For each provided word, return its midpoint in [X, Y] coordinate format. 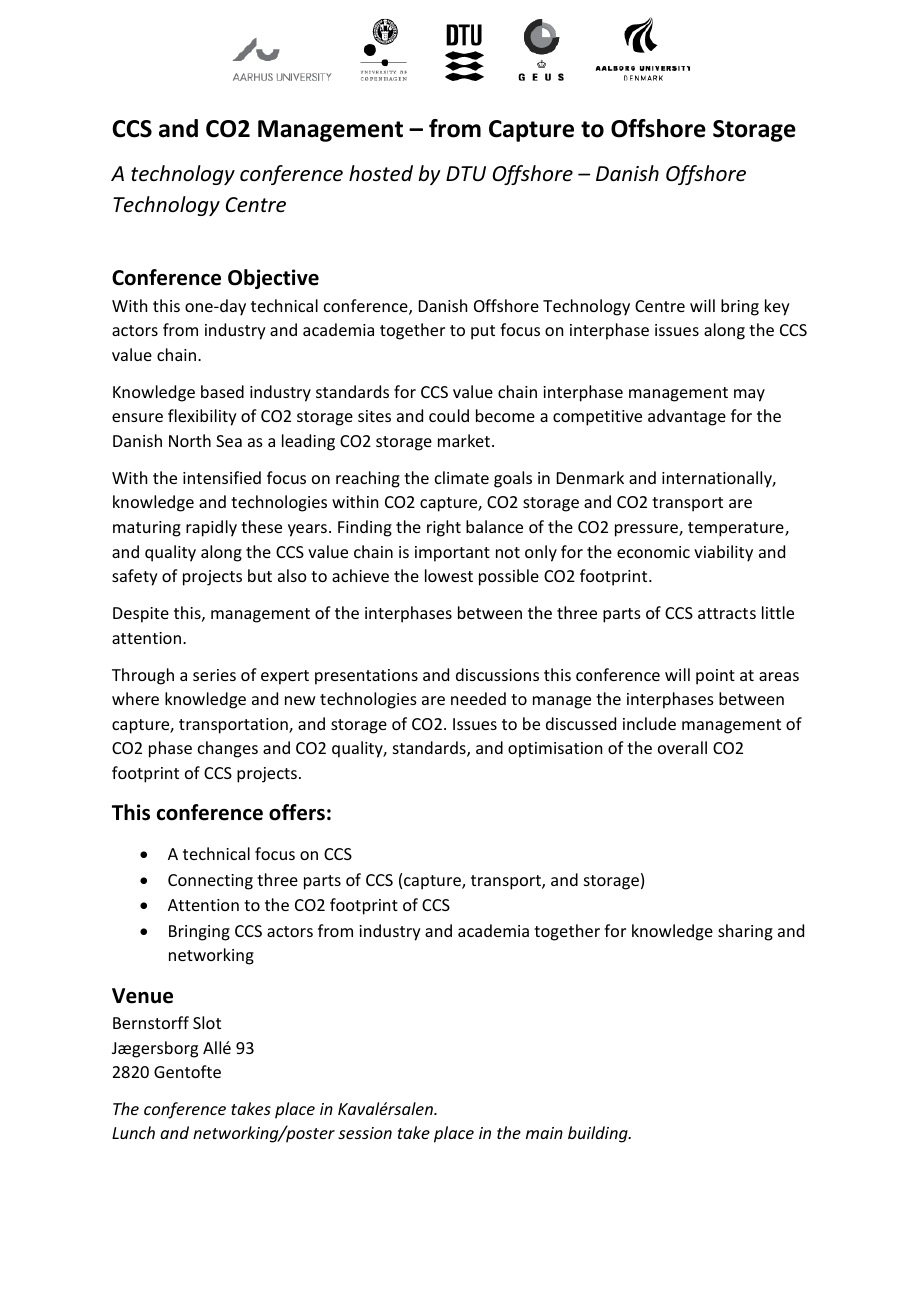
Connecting [210, 882]
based [222, 391]
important [452, 554]
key [777, 307]
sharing [745, 932]
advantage [687, 417]
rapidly [211, 528]
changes [228, 749]
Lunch [133, 1132]
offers [297, 812]
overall [682, 747]
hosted [381, 173]
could [449, 415]
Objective [273, 279]
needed [478, 698]
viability [723, 553]
